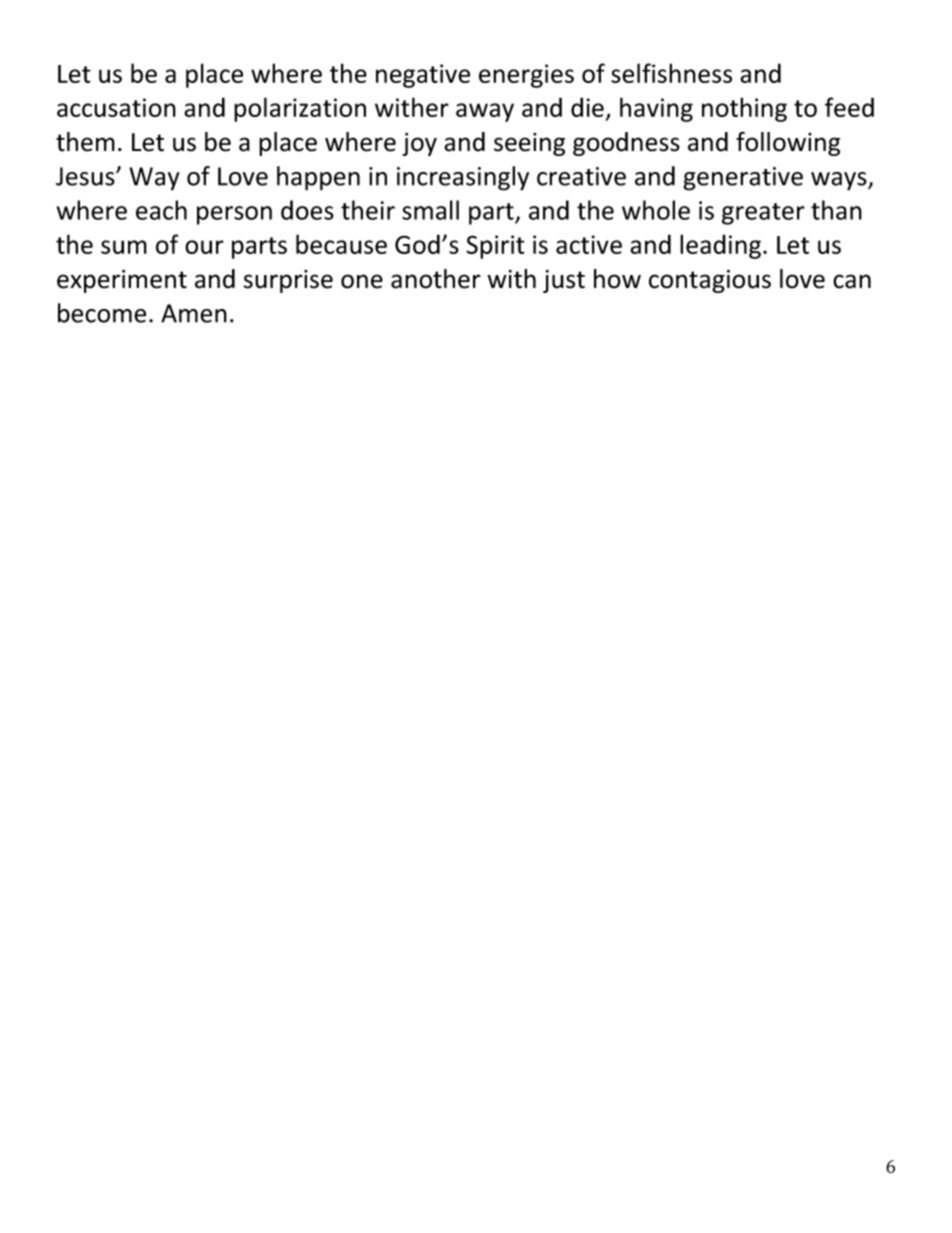 The height and width of the document is (1233, 952). What do you see at coordinates (423, 76) in the document?
I see `negative` at bounding box center [423, 76].
